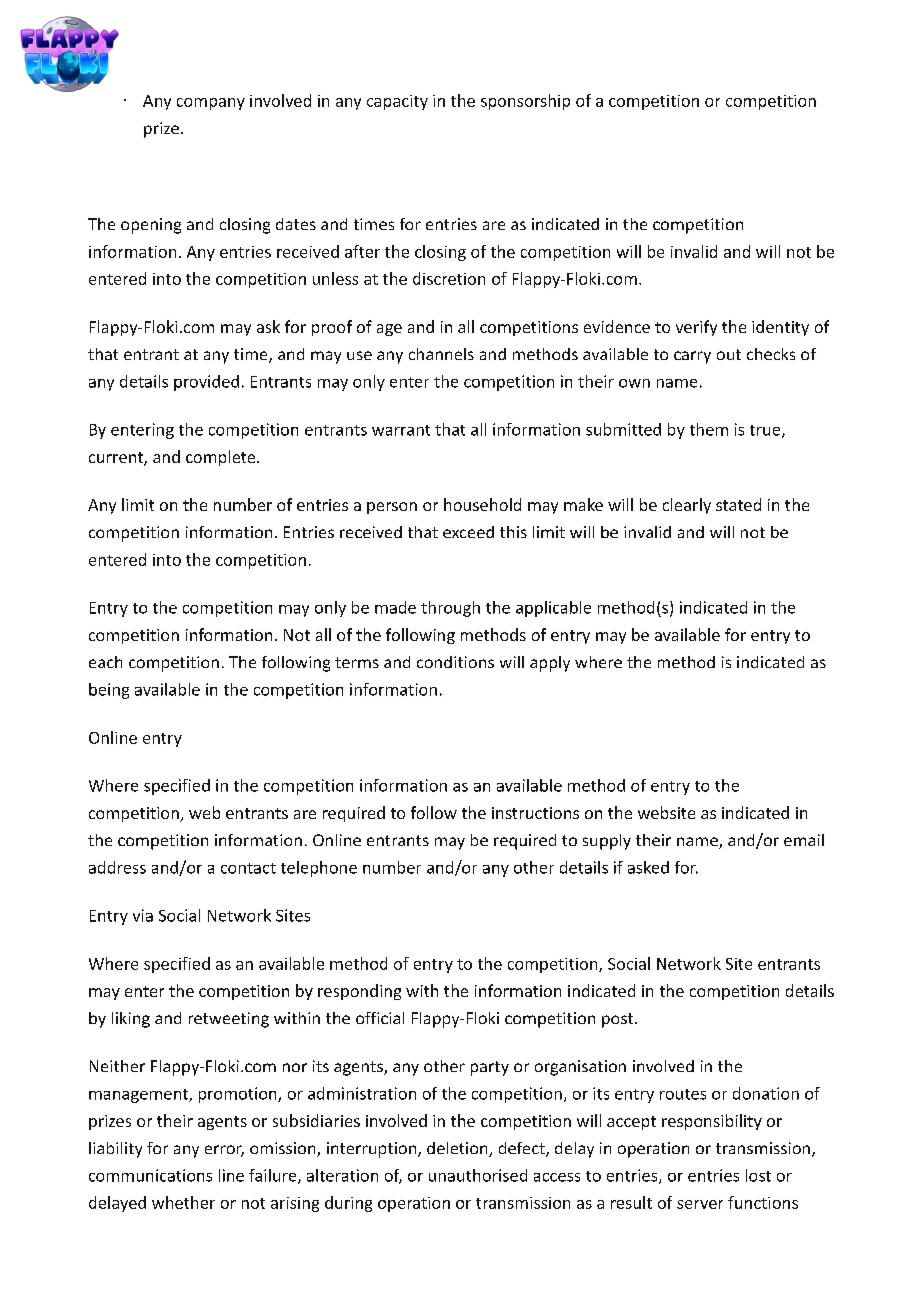 This document has width=924, height=1308. I want to click on each, so click(105, 662).
